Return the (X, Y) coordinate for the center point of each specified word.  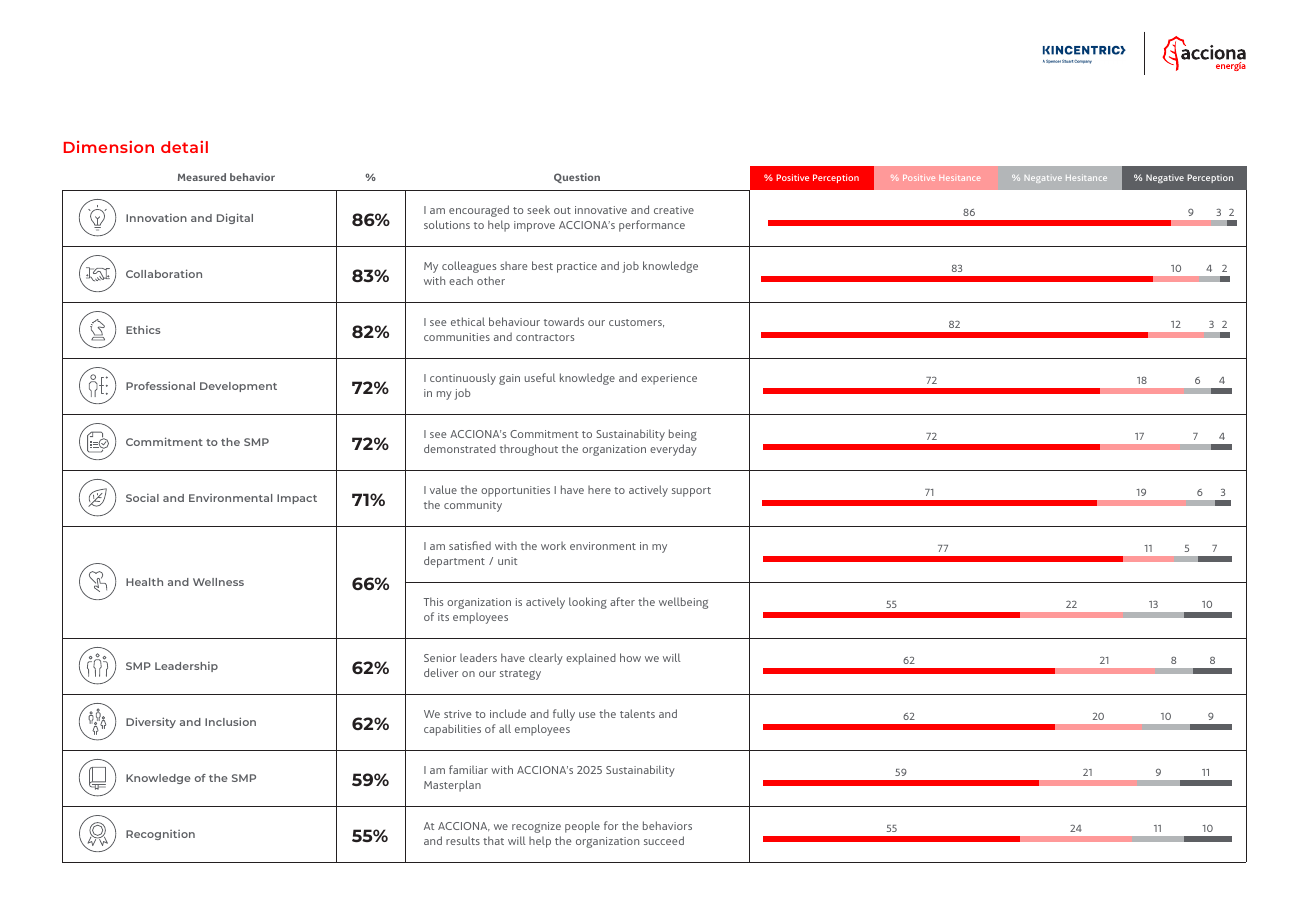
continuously (463, 379)
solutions (447, 224)
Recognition (160, 835)
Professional (160, 385)
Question (577, 178)
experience (669, 379)
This (433, 601)
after (622, 601)
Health (144, 582)
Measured (202, 177)
